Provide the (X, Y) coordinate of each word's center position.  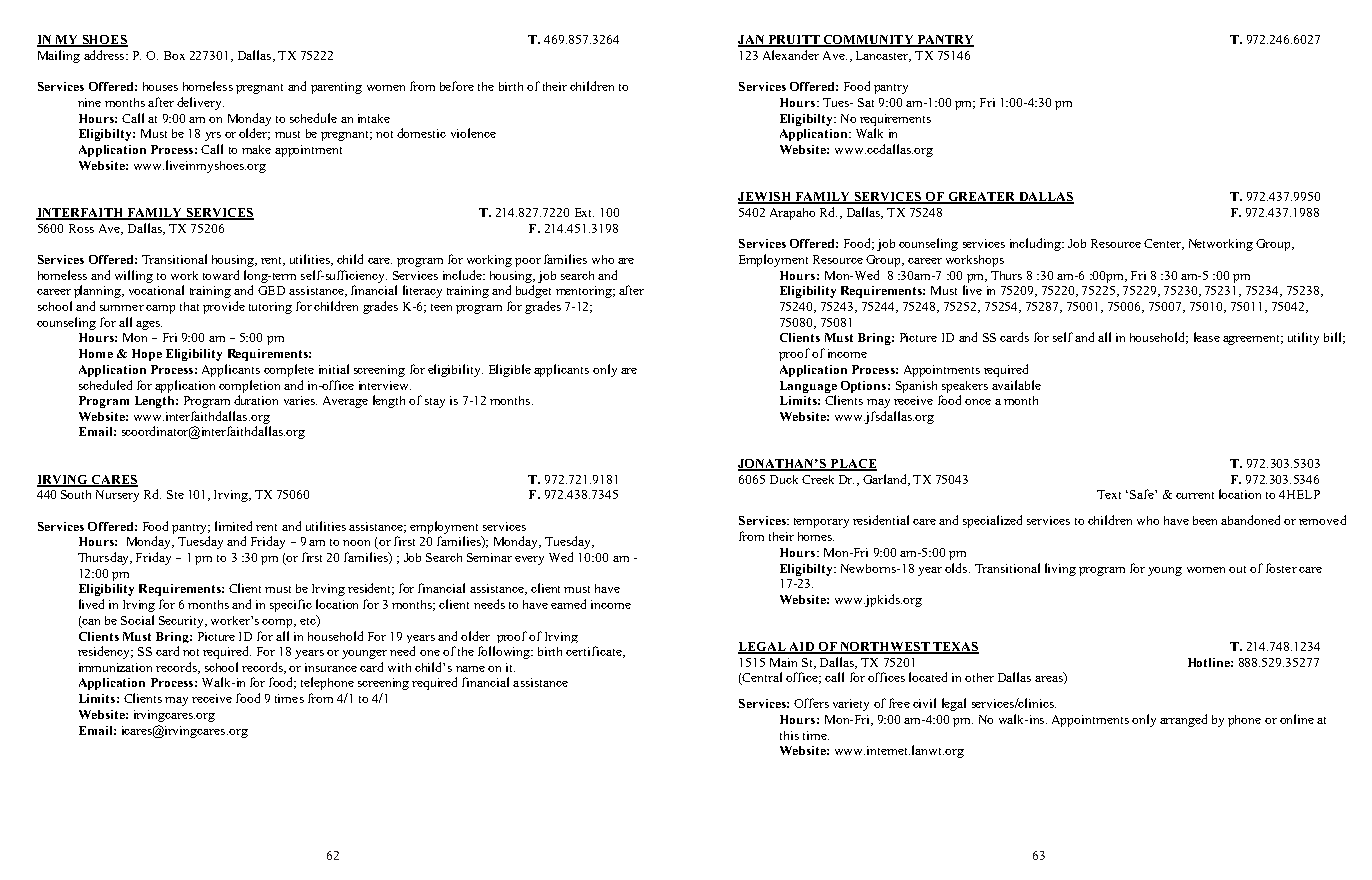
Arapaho (792, 214)
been (1205, 520)
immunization (115, 667)
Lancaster (883, 56)
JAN (752, 41)
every (529, 560)
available (1016, 385)
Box (174, 55)
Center (1163, 244)
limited (233, 526)
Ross (81, 228)
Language (808, 387)
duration (256, 400)
